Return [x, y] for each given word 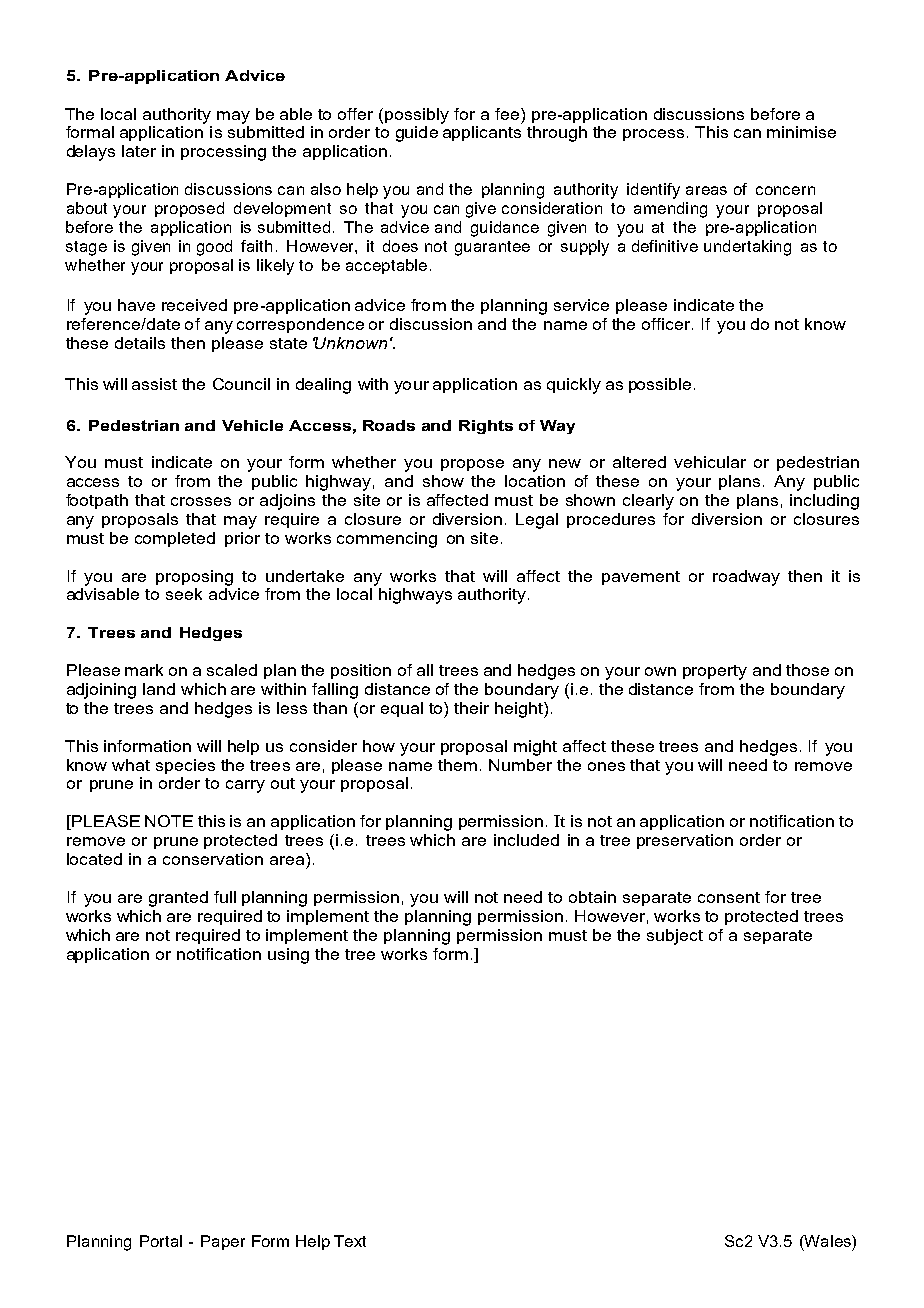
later [139, 151]
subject [675, 937]
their [471, 708]
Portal [161, 1241]
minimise [801, 132]
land [159, 689]
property [715, 672]
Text [350, 1241]
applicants [482, 133]
